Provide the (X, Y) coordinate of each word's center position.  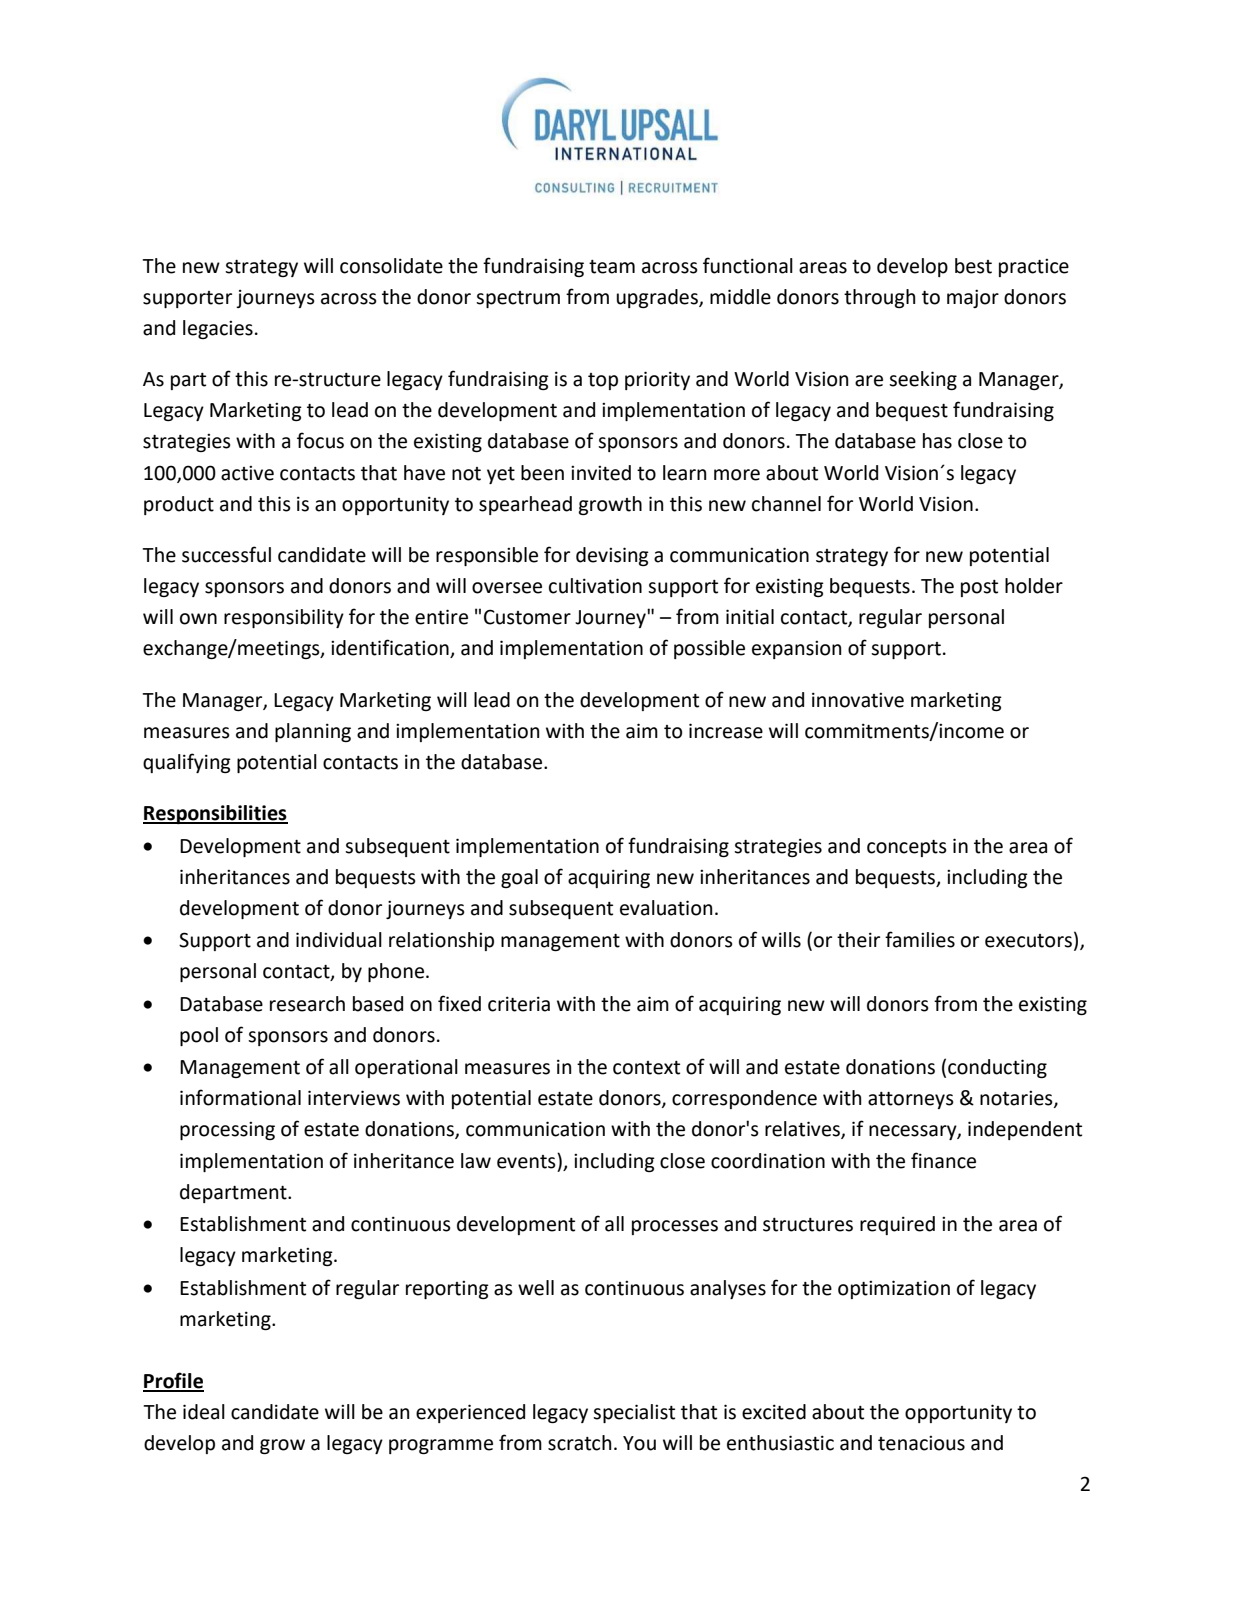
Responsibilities (215, 814)
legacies (218, 329)
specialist (634, 1413)
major (973, 298)
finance (943, 1160)
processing (227, 1131)
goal (519, 878)
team (612, 267)
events (527, 1161)
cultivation (595, 586)
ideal (204, 1412)
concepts (907, 848)
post (979, 588)
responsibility (284, 618)
